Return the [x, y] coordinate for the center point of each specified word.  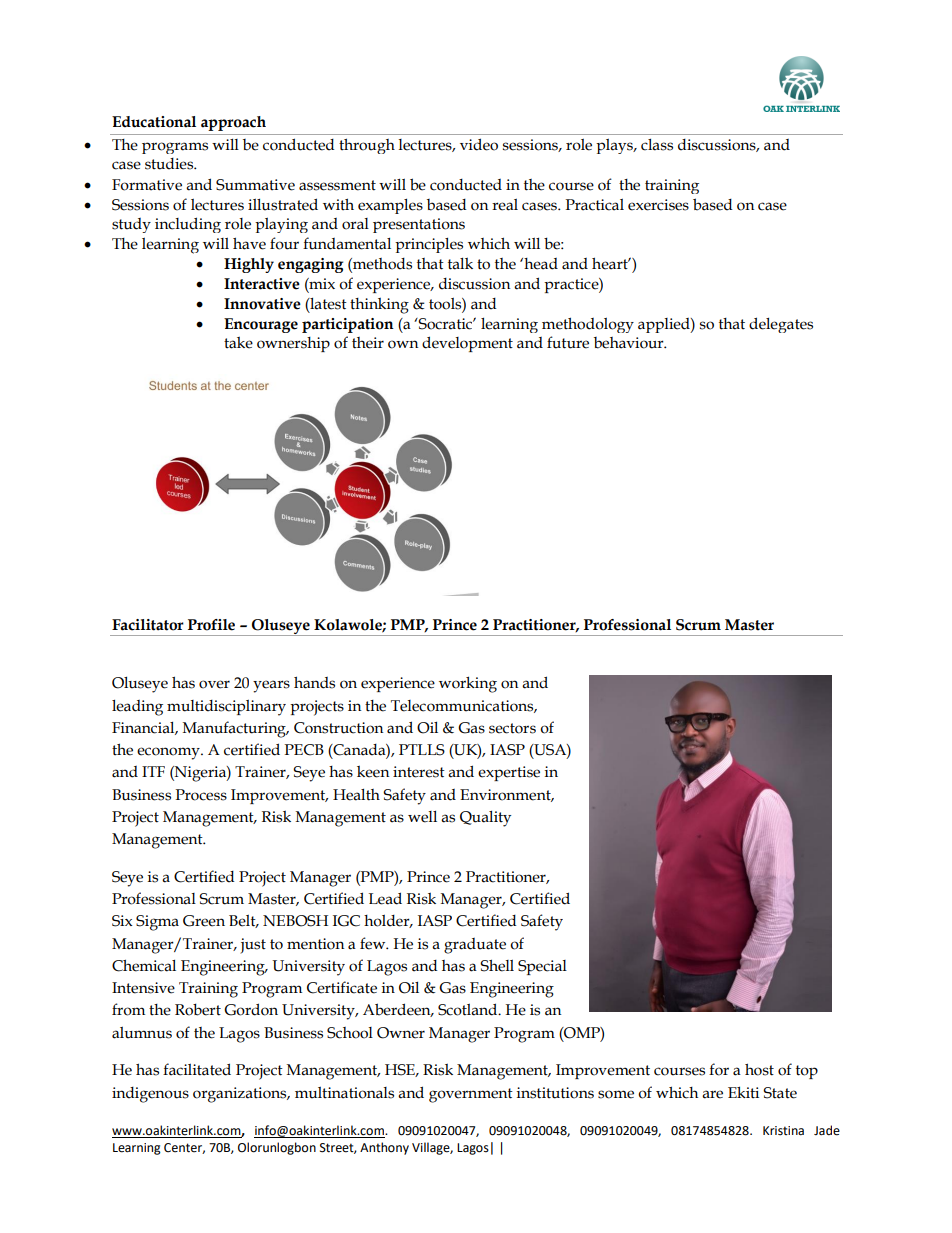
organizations [241, 1095]
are [712, 1094]
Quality [485, 819]
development [467, 344]
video [479, 144]
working [468, 684]
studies [170, 164]
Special [542, 967]
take [238, 342]
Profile [211, 625]
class [657, 145]
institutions [555, 1093]
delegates [781, 325]
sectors [512, 728]
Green [204, 921]
